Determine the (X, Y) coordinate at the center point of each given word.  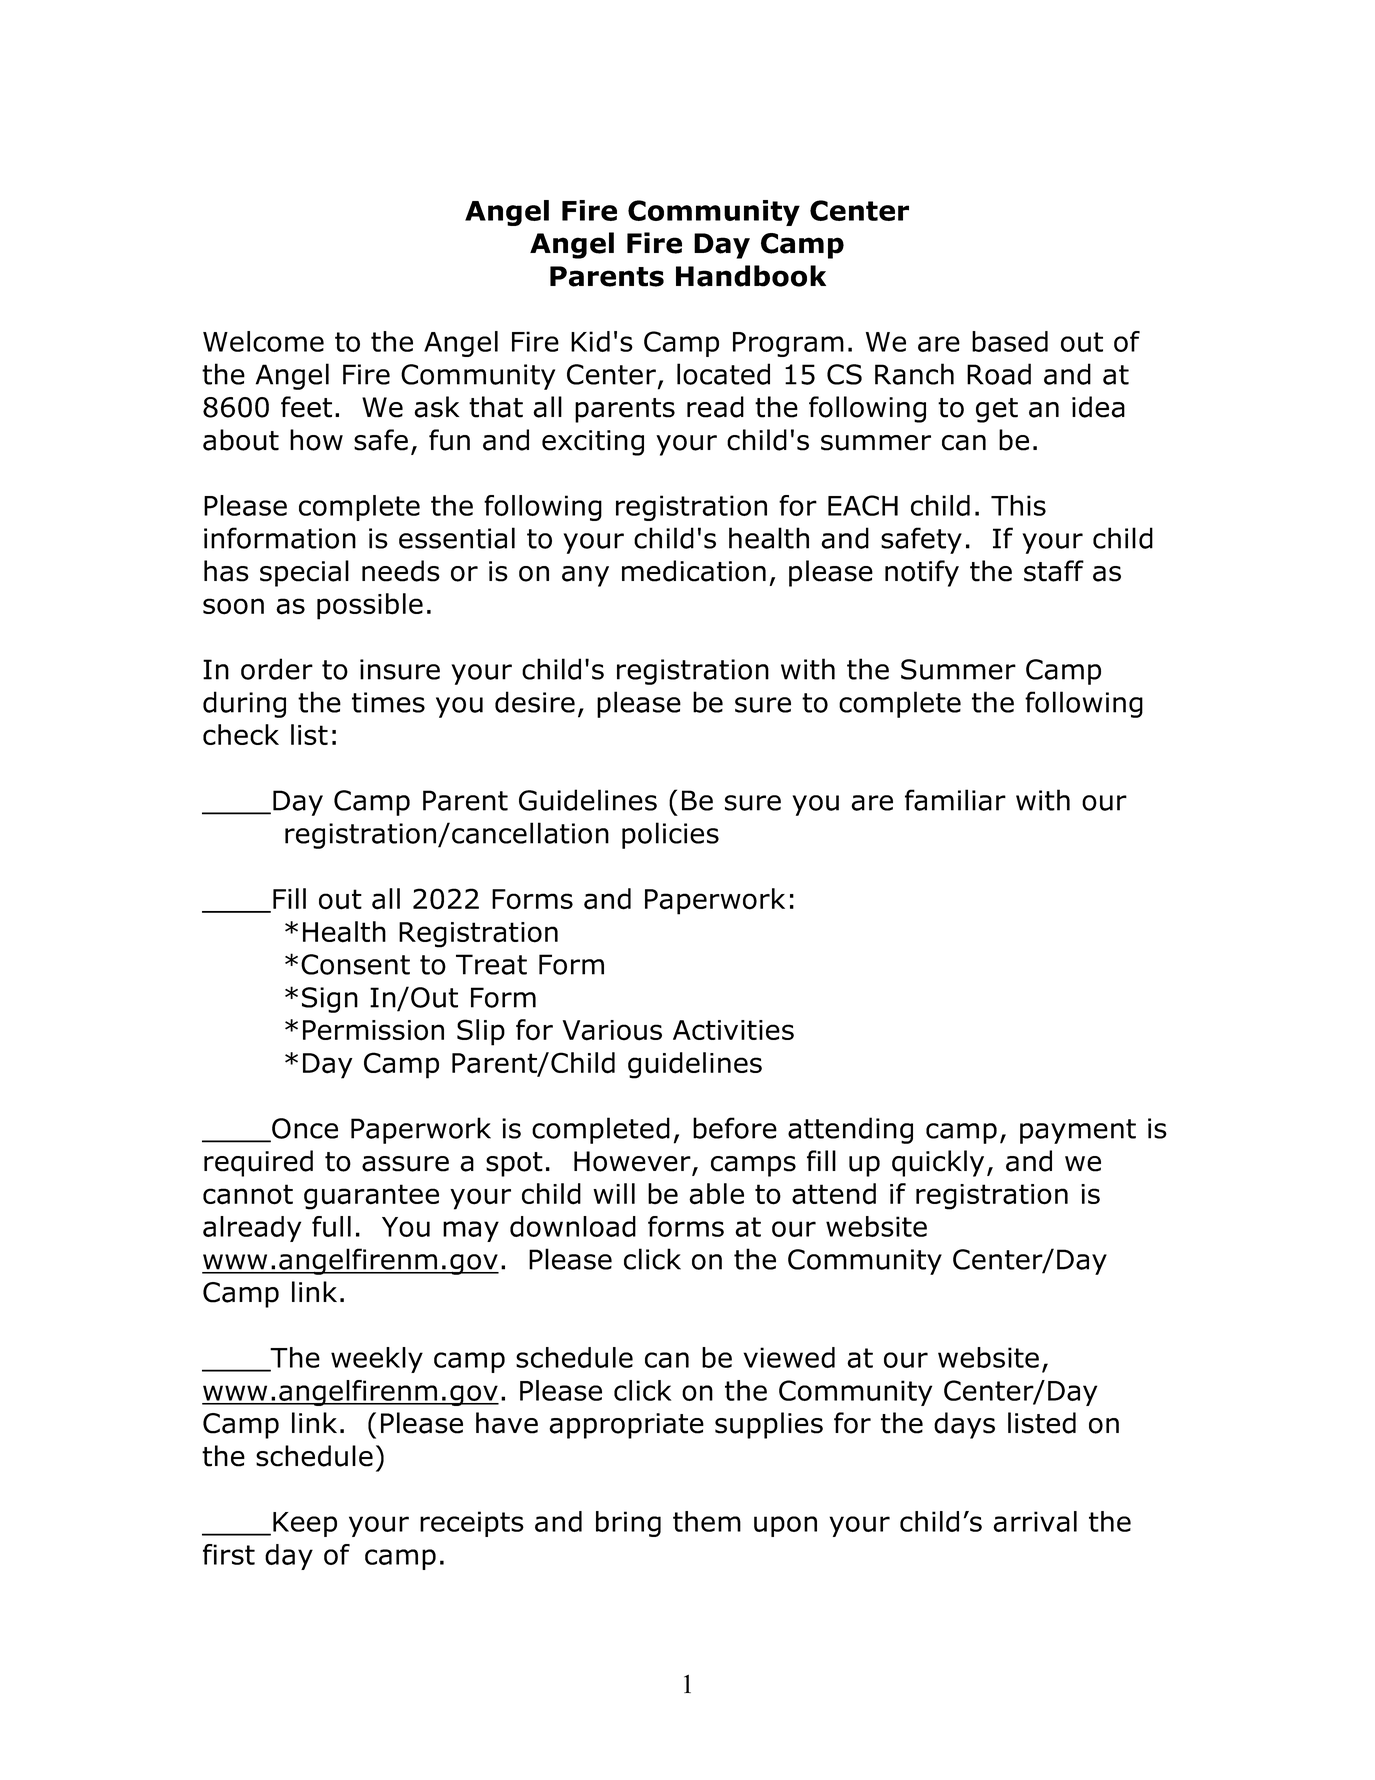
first (229, 1554)
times (388, 702)
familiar (955, 800)
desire (535, 702)
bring (628, 1524)
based (1010, 341)
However (633, 1162)
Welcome (263, 341)
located (723, 374)
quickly (938, 1163)
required (258, 1163)
